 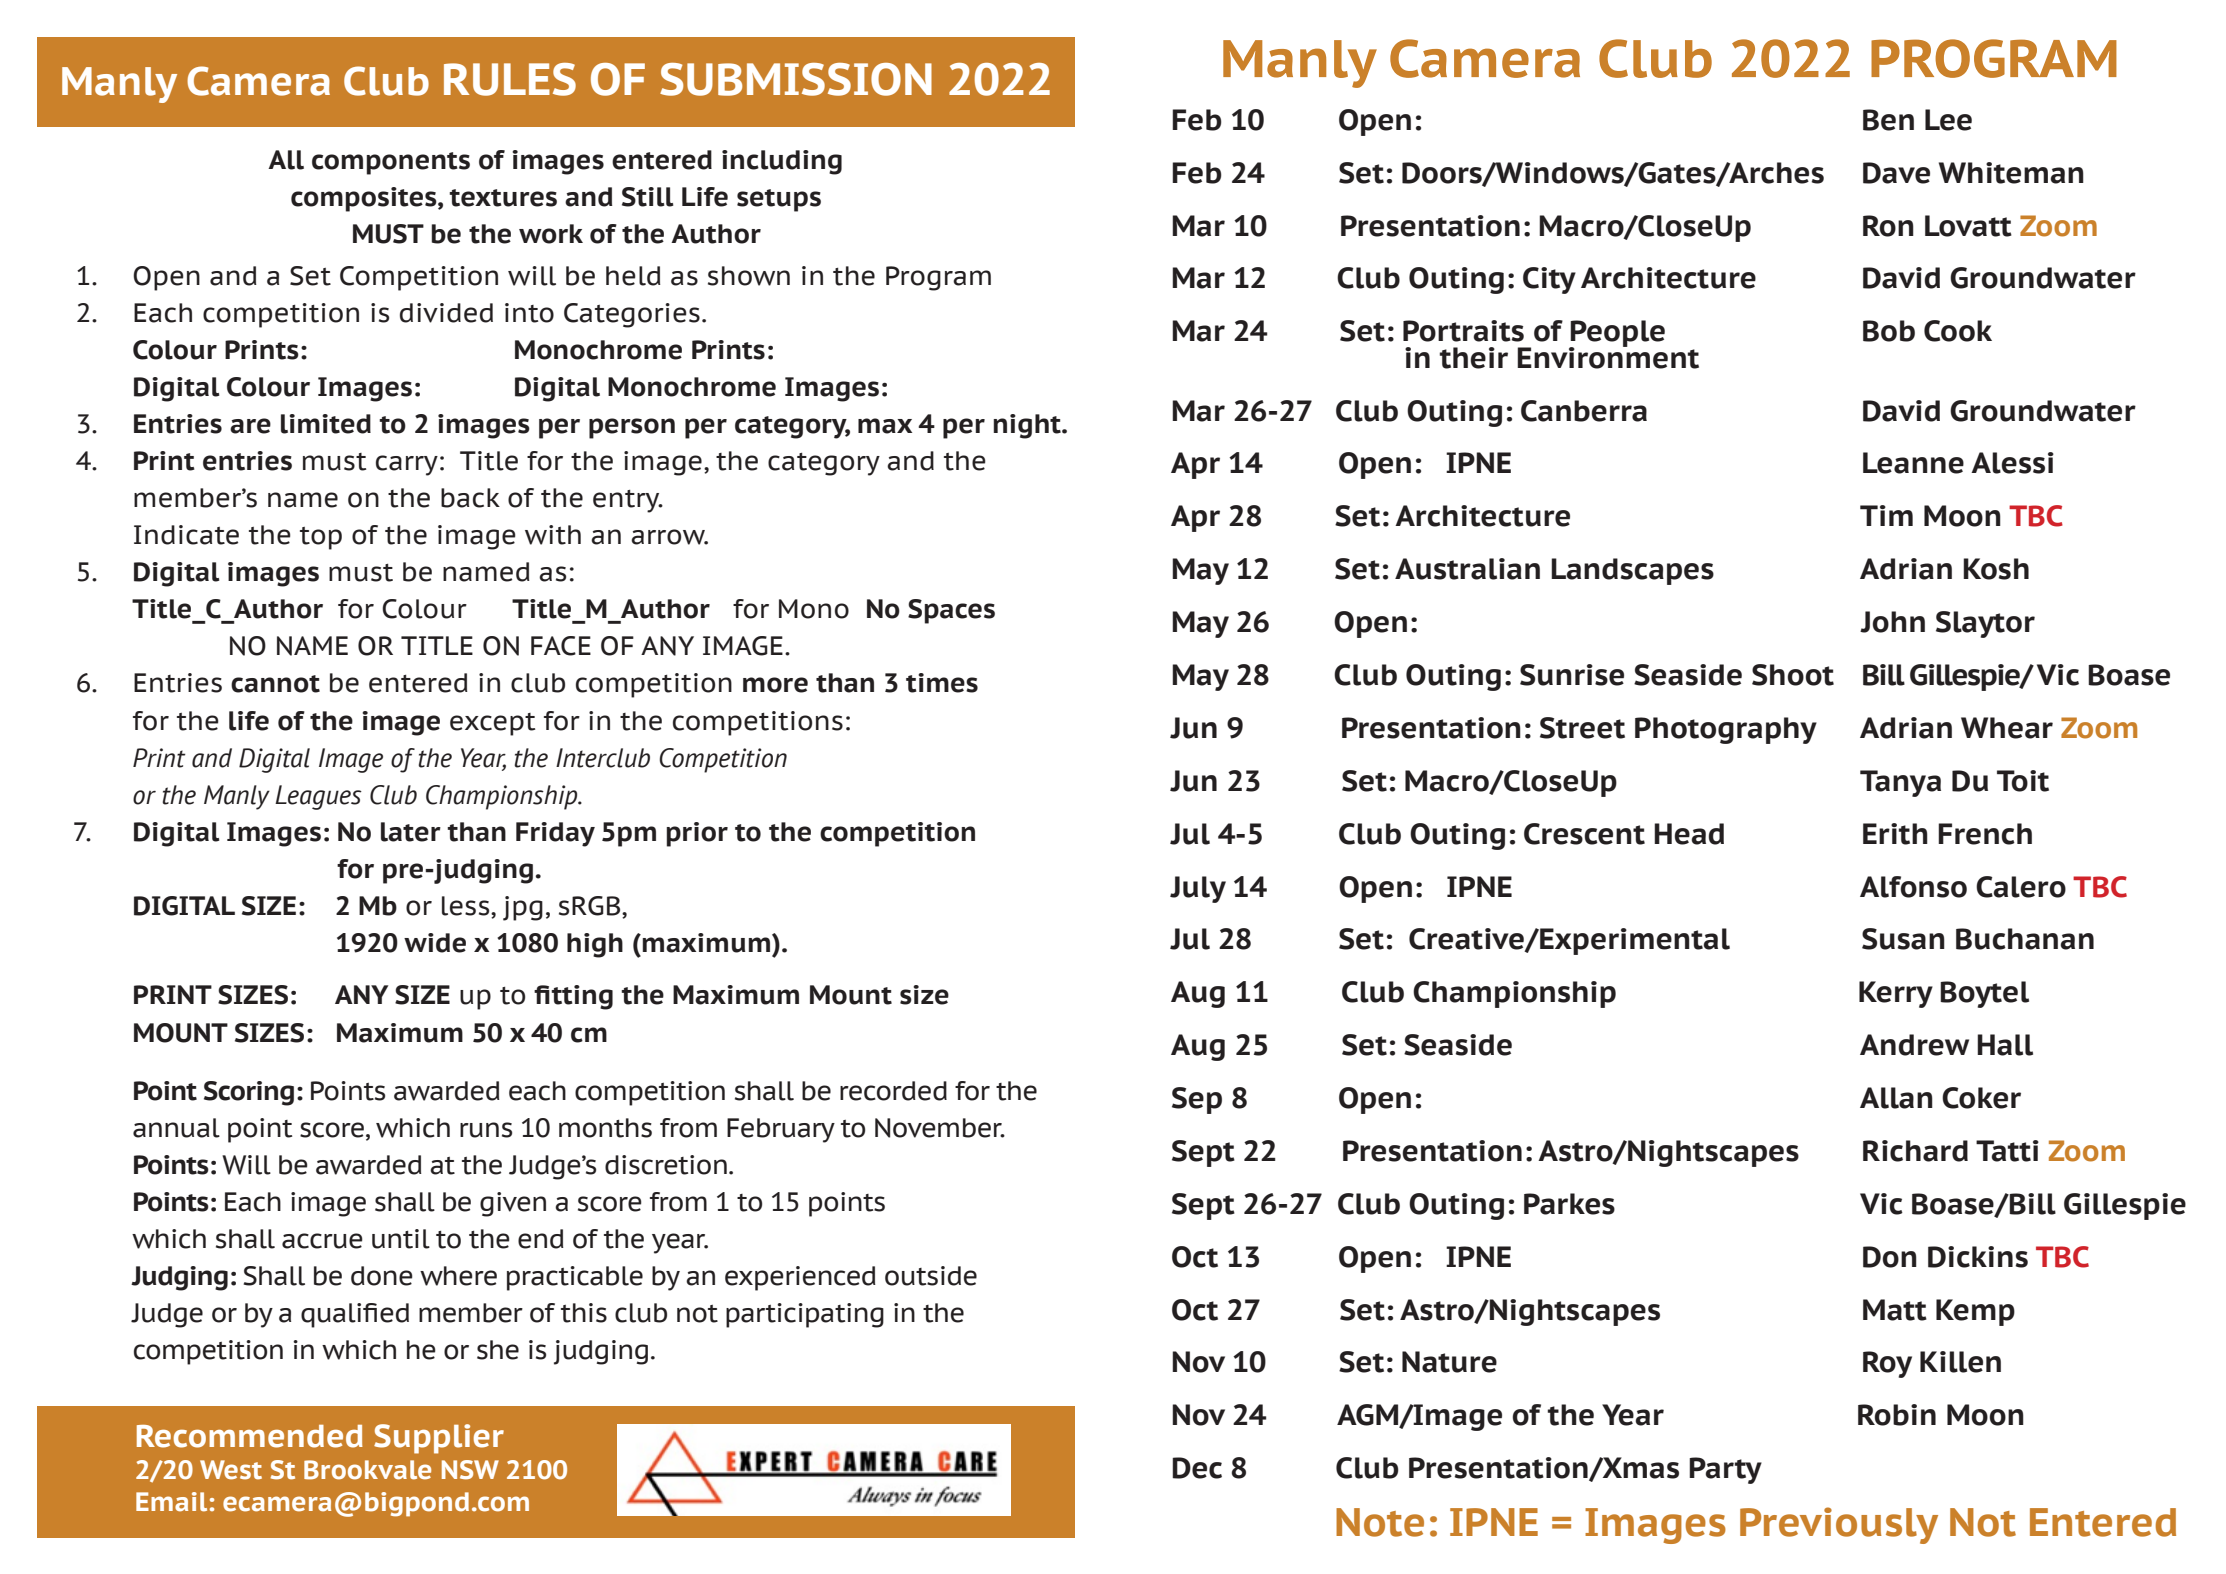 What do you see at coordinates (1888, 120) in the screenshot?
I see `Ben` at bounding box center [1888, 120].
